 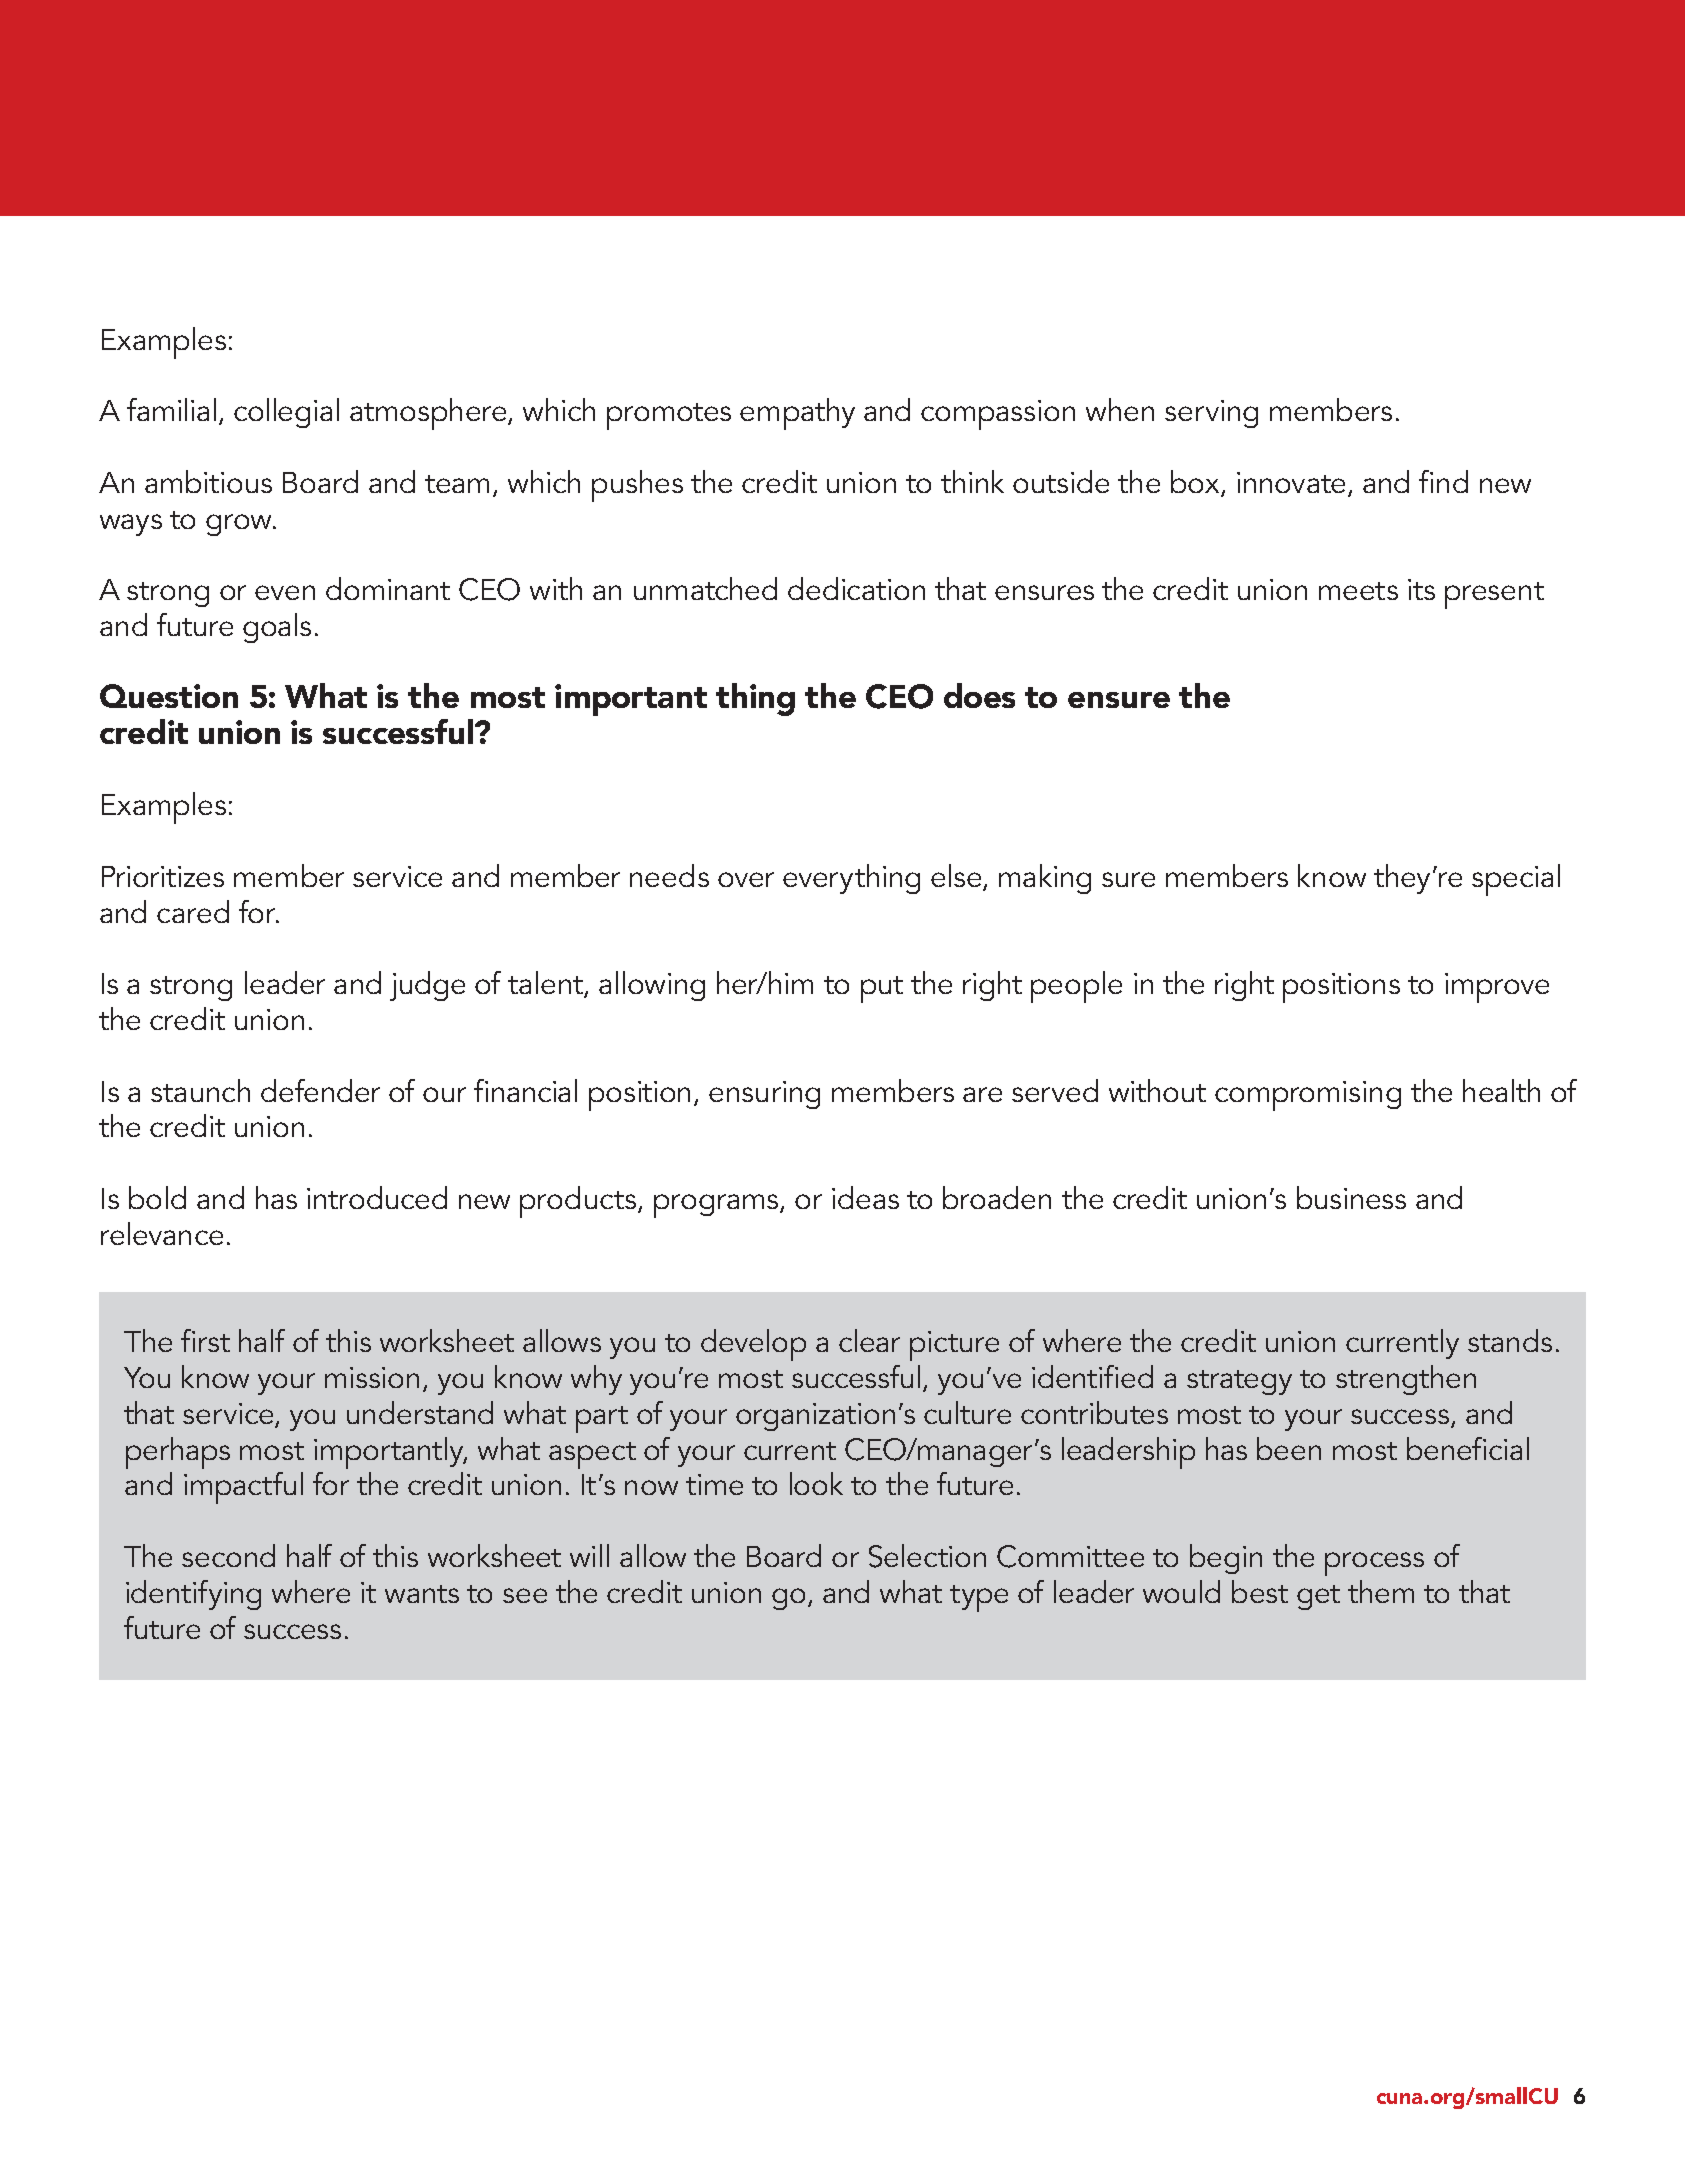 I want to click on special, so click(x=1516, y=880).
